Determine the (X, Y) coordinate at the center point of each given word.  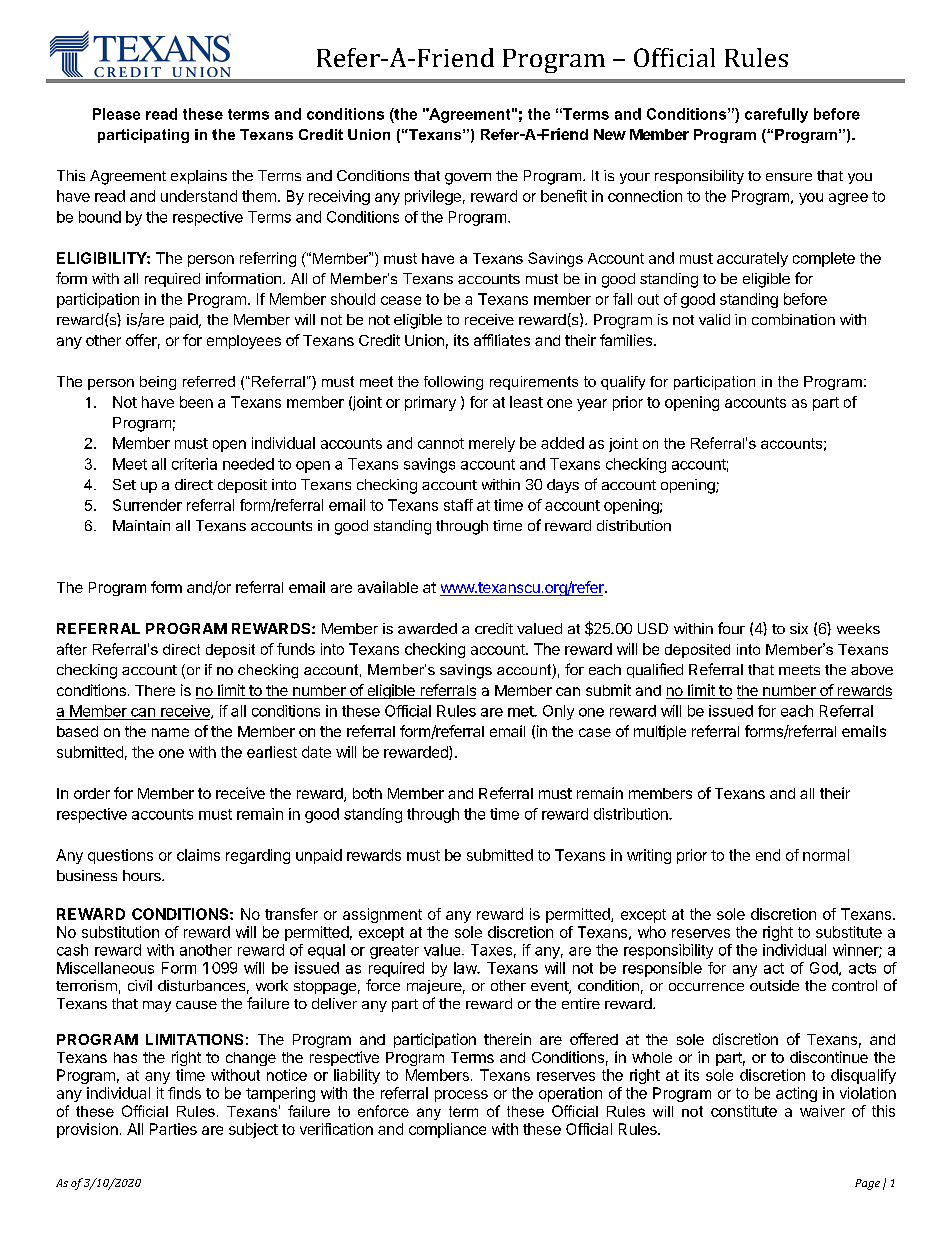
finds (184, 1093)
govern (468, 179)
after (72, 649)
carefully (776, 115)
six (799, 628)
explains (199, 177)
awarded (427, 628)
